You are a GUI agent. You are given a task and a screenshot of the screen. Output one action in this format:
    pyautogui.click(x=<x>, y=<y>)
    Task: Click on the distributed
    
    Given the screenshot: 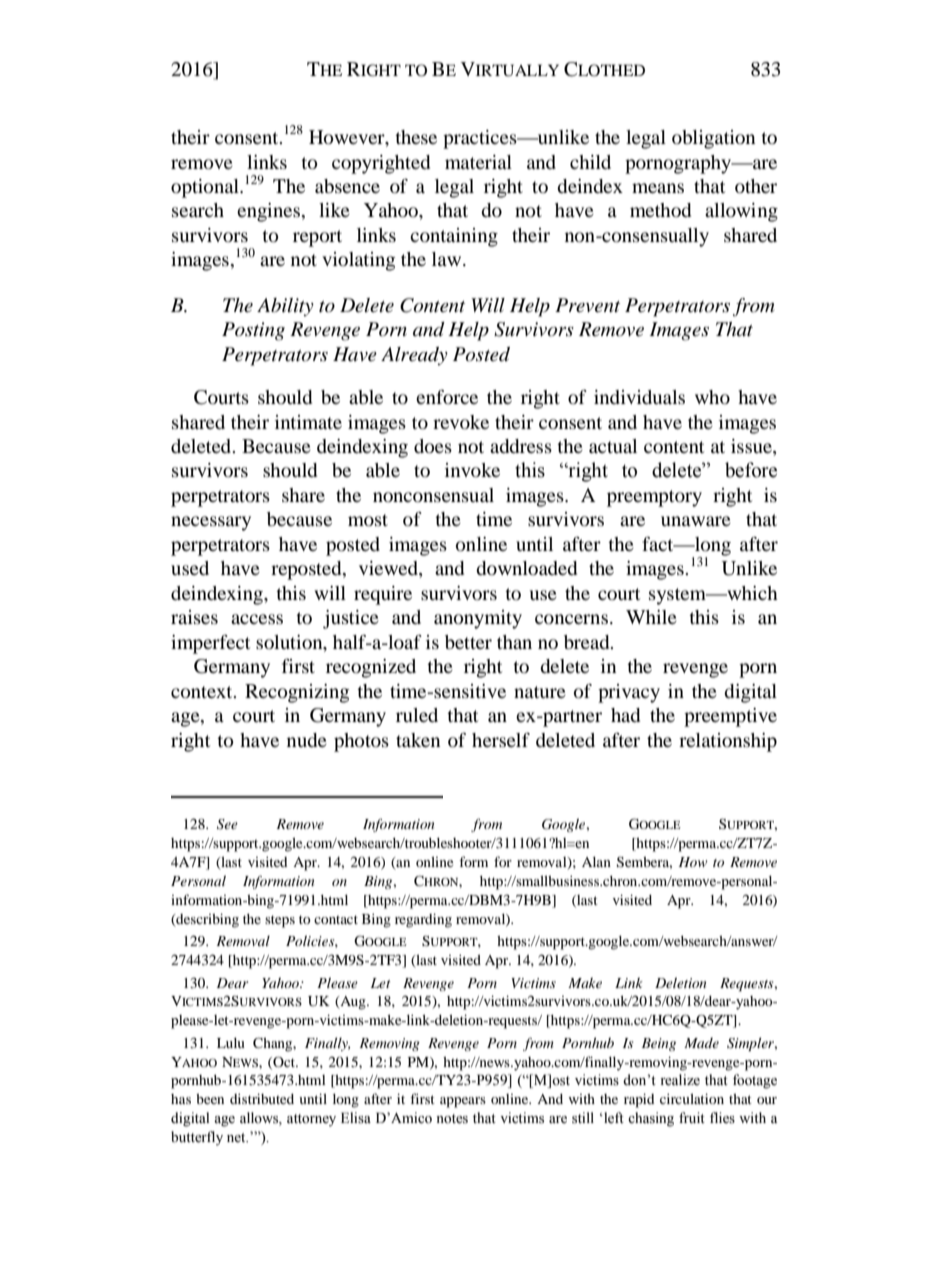 What is the action you would take?
    pyautogui.click(x=262, y=1098)
